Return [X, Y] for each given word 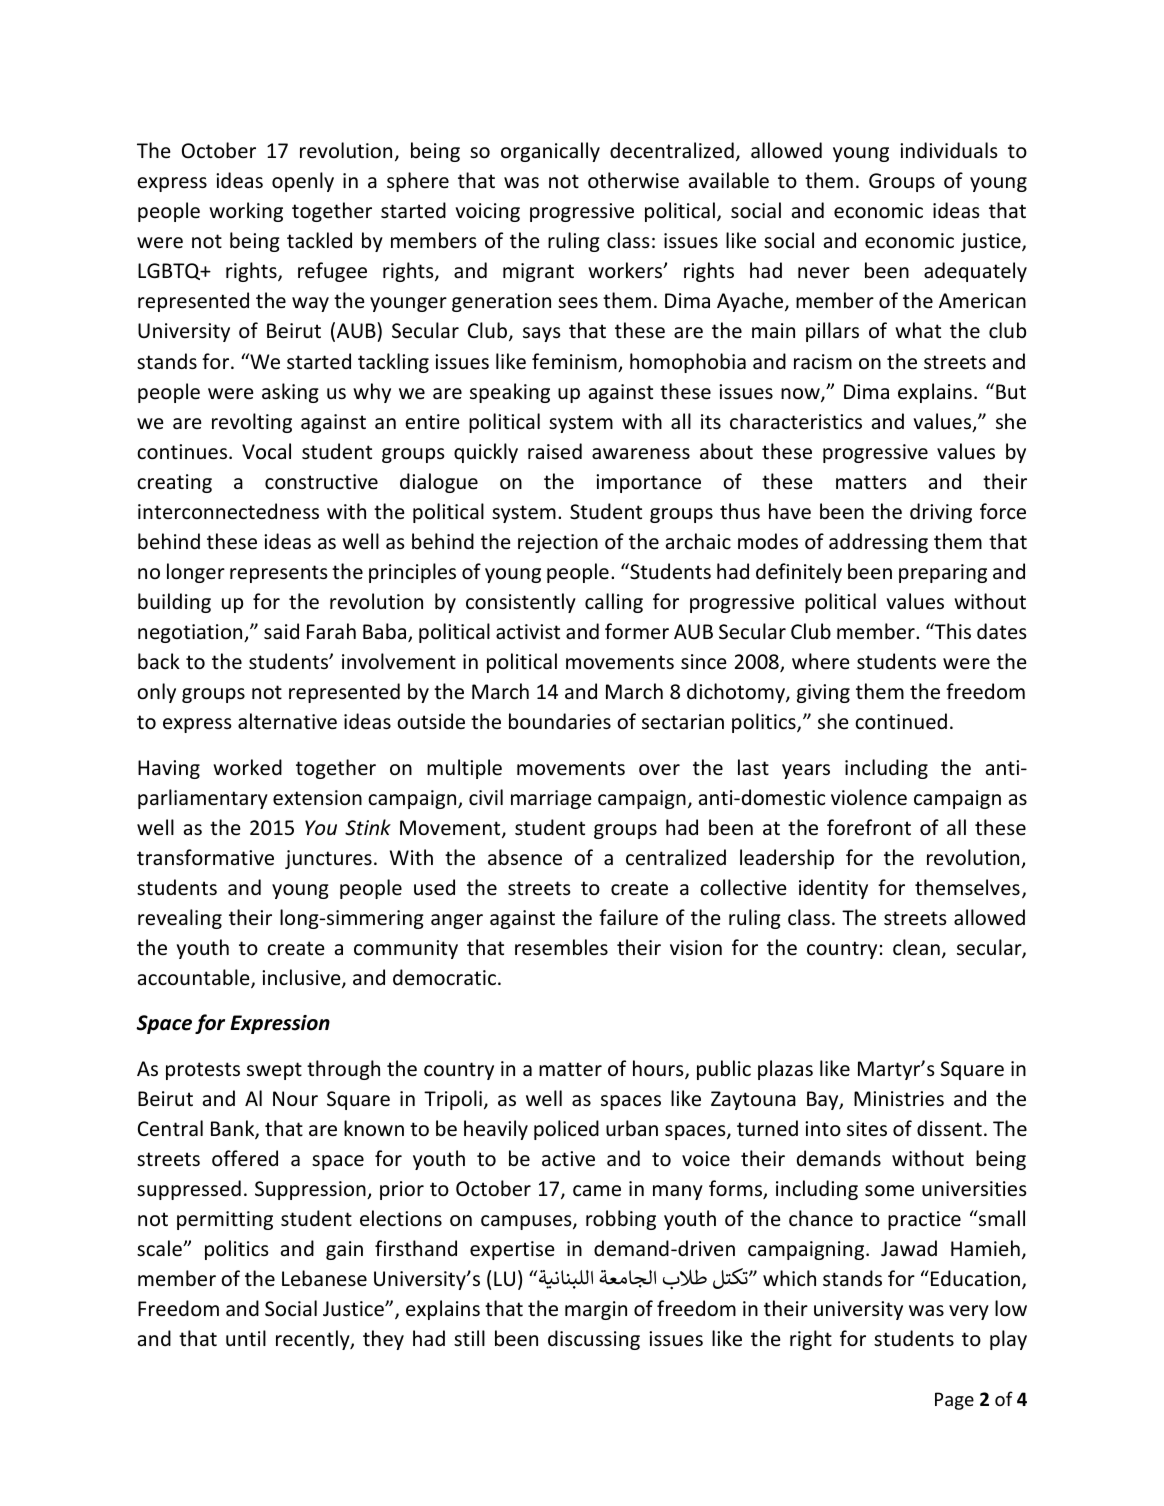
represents [278, 574]
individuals [948, 150]
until [246, 1338]
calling [614, 603]
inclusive [302, 978]
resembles [561, 947]
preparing [943, 573]
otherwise [633, 180]
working [246, 212]
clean [916, 947]
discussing [594, 1340]
